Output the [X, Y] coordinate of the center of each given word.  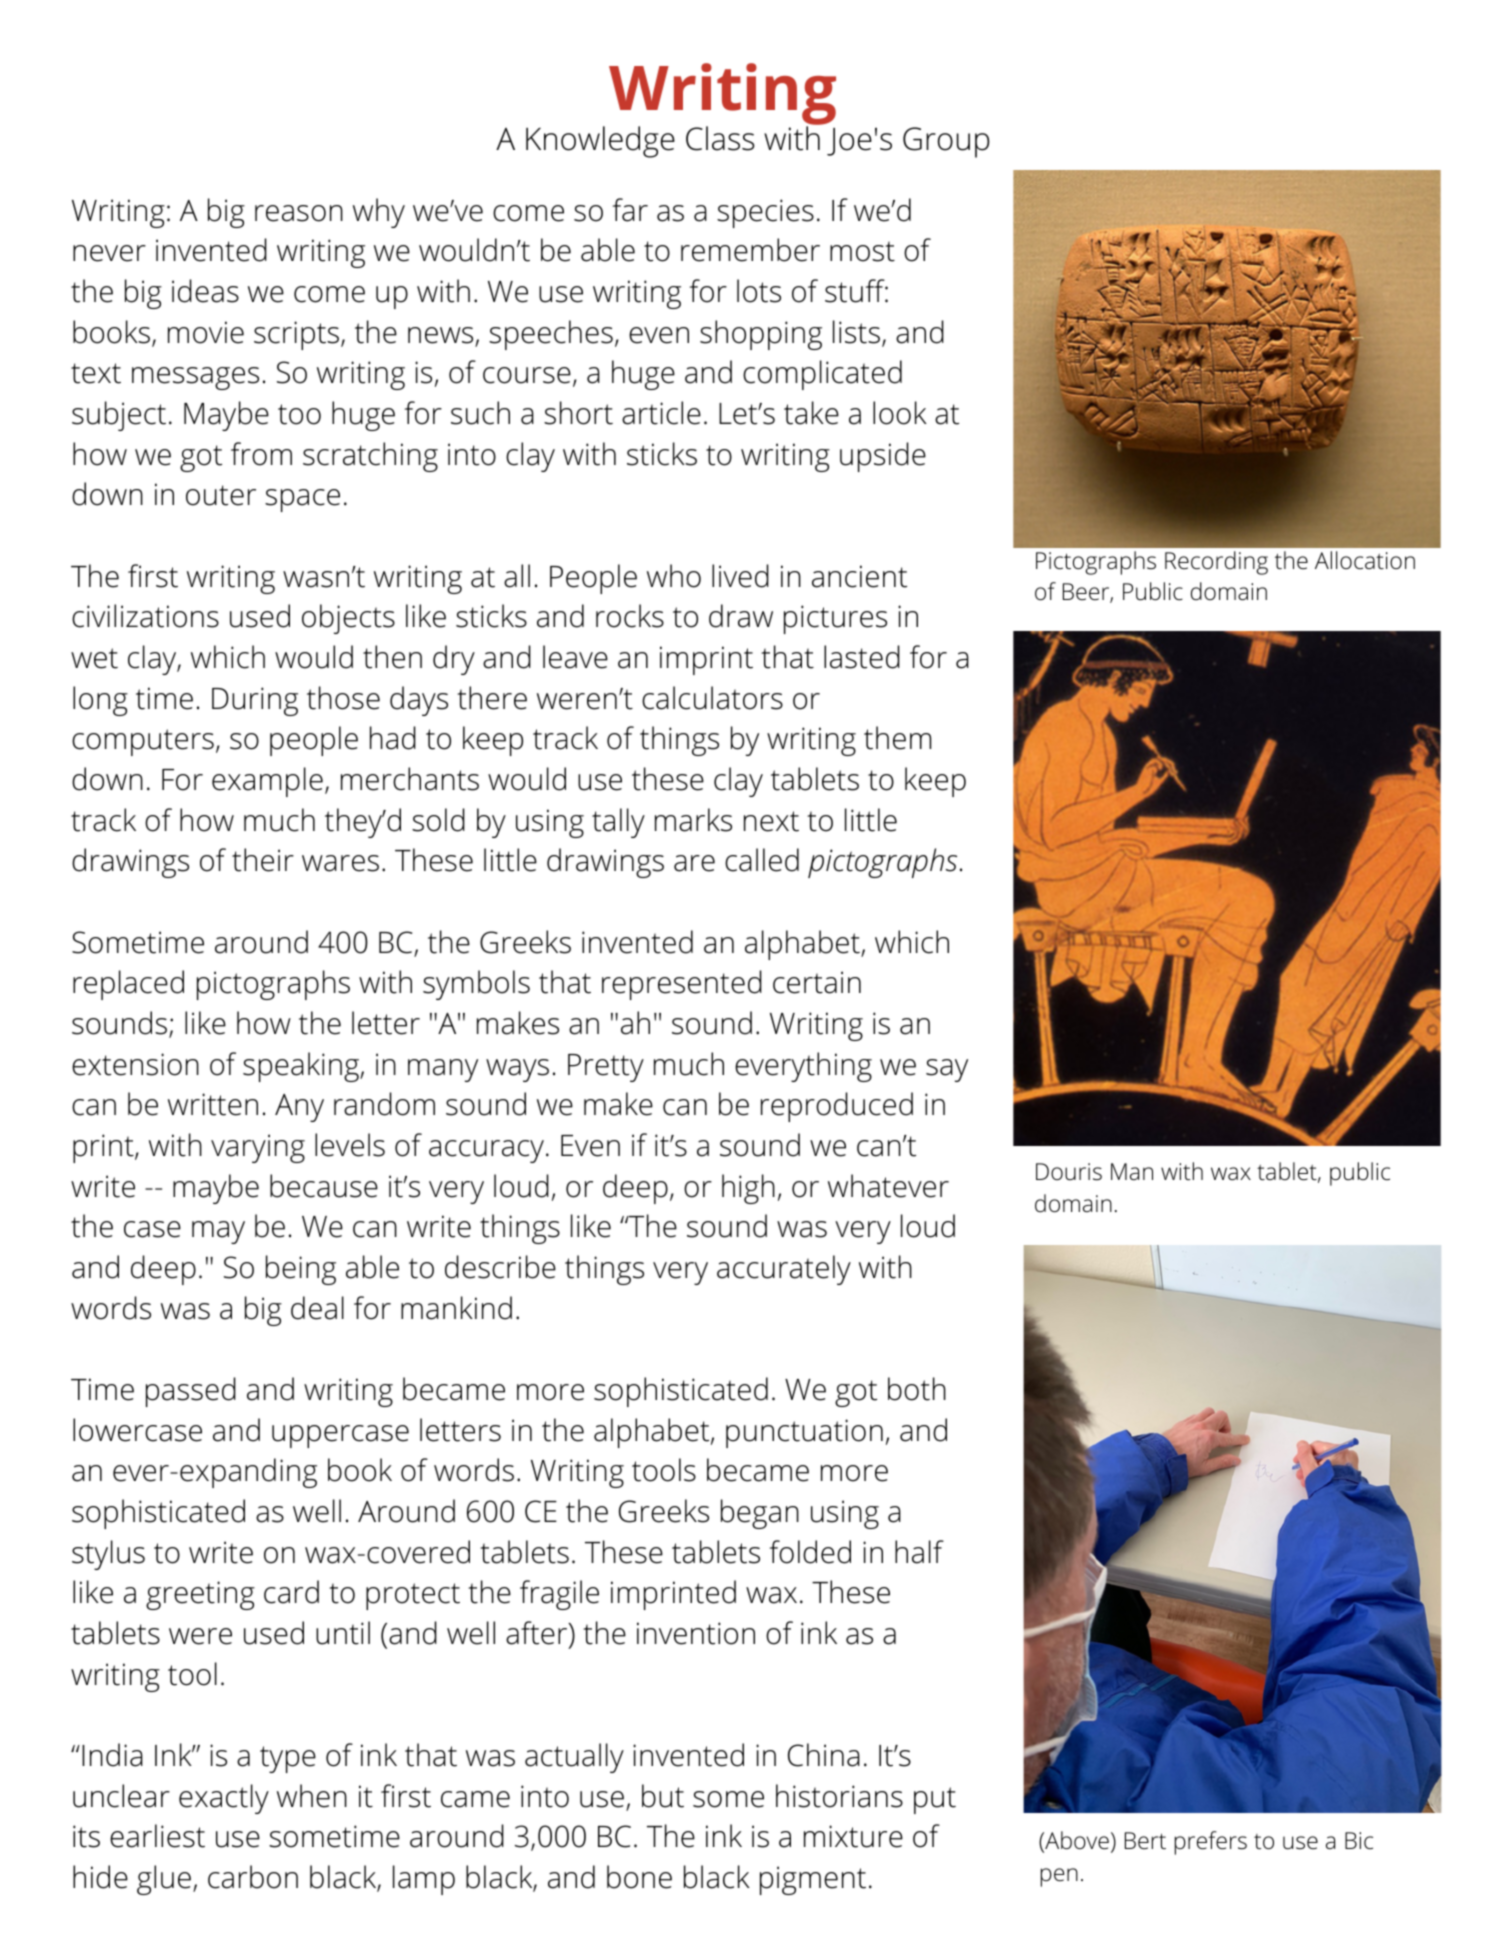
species [765, 213]
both [917, 1389]
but [663, 1796]
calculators [712, 698]
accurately [784, 1270]
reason [299, 213]
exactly [224, 1799]
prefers [1211, 1843]
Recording [1216, 563]
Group [946, 142]
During [255, 701]
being [301, 1270]
